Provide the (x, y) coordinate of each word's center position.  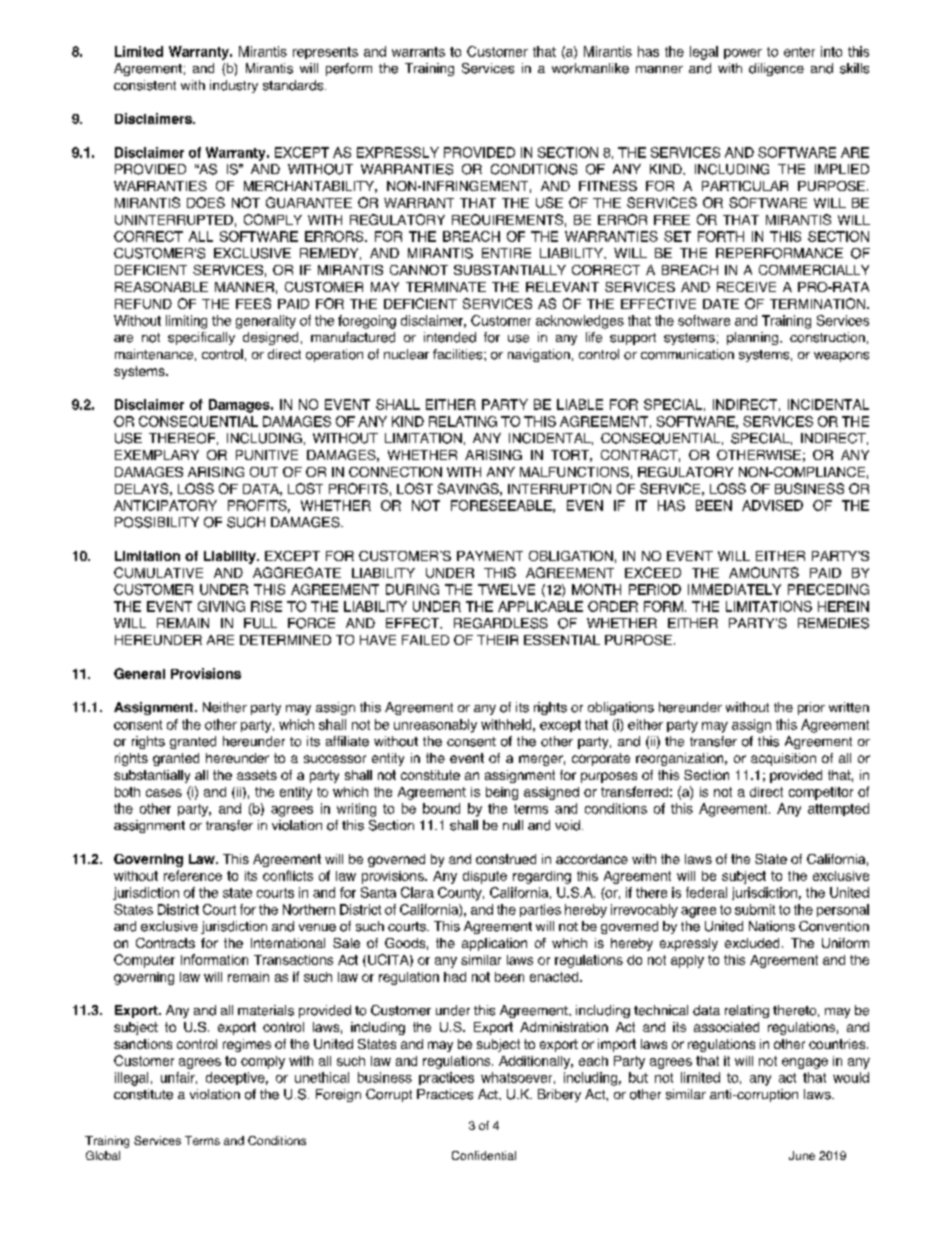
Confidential (484, 1155)
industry (234, 86)
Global (103, 1155)
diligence (776, 69)
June (802, 1155)
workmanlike (590, 68)
